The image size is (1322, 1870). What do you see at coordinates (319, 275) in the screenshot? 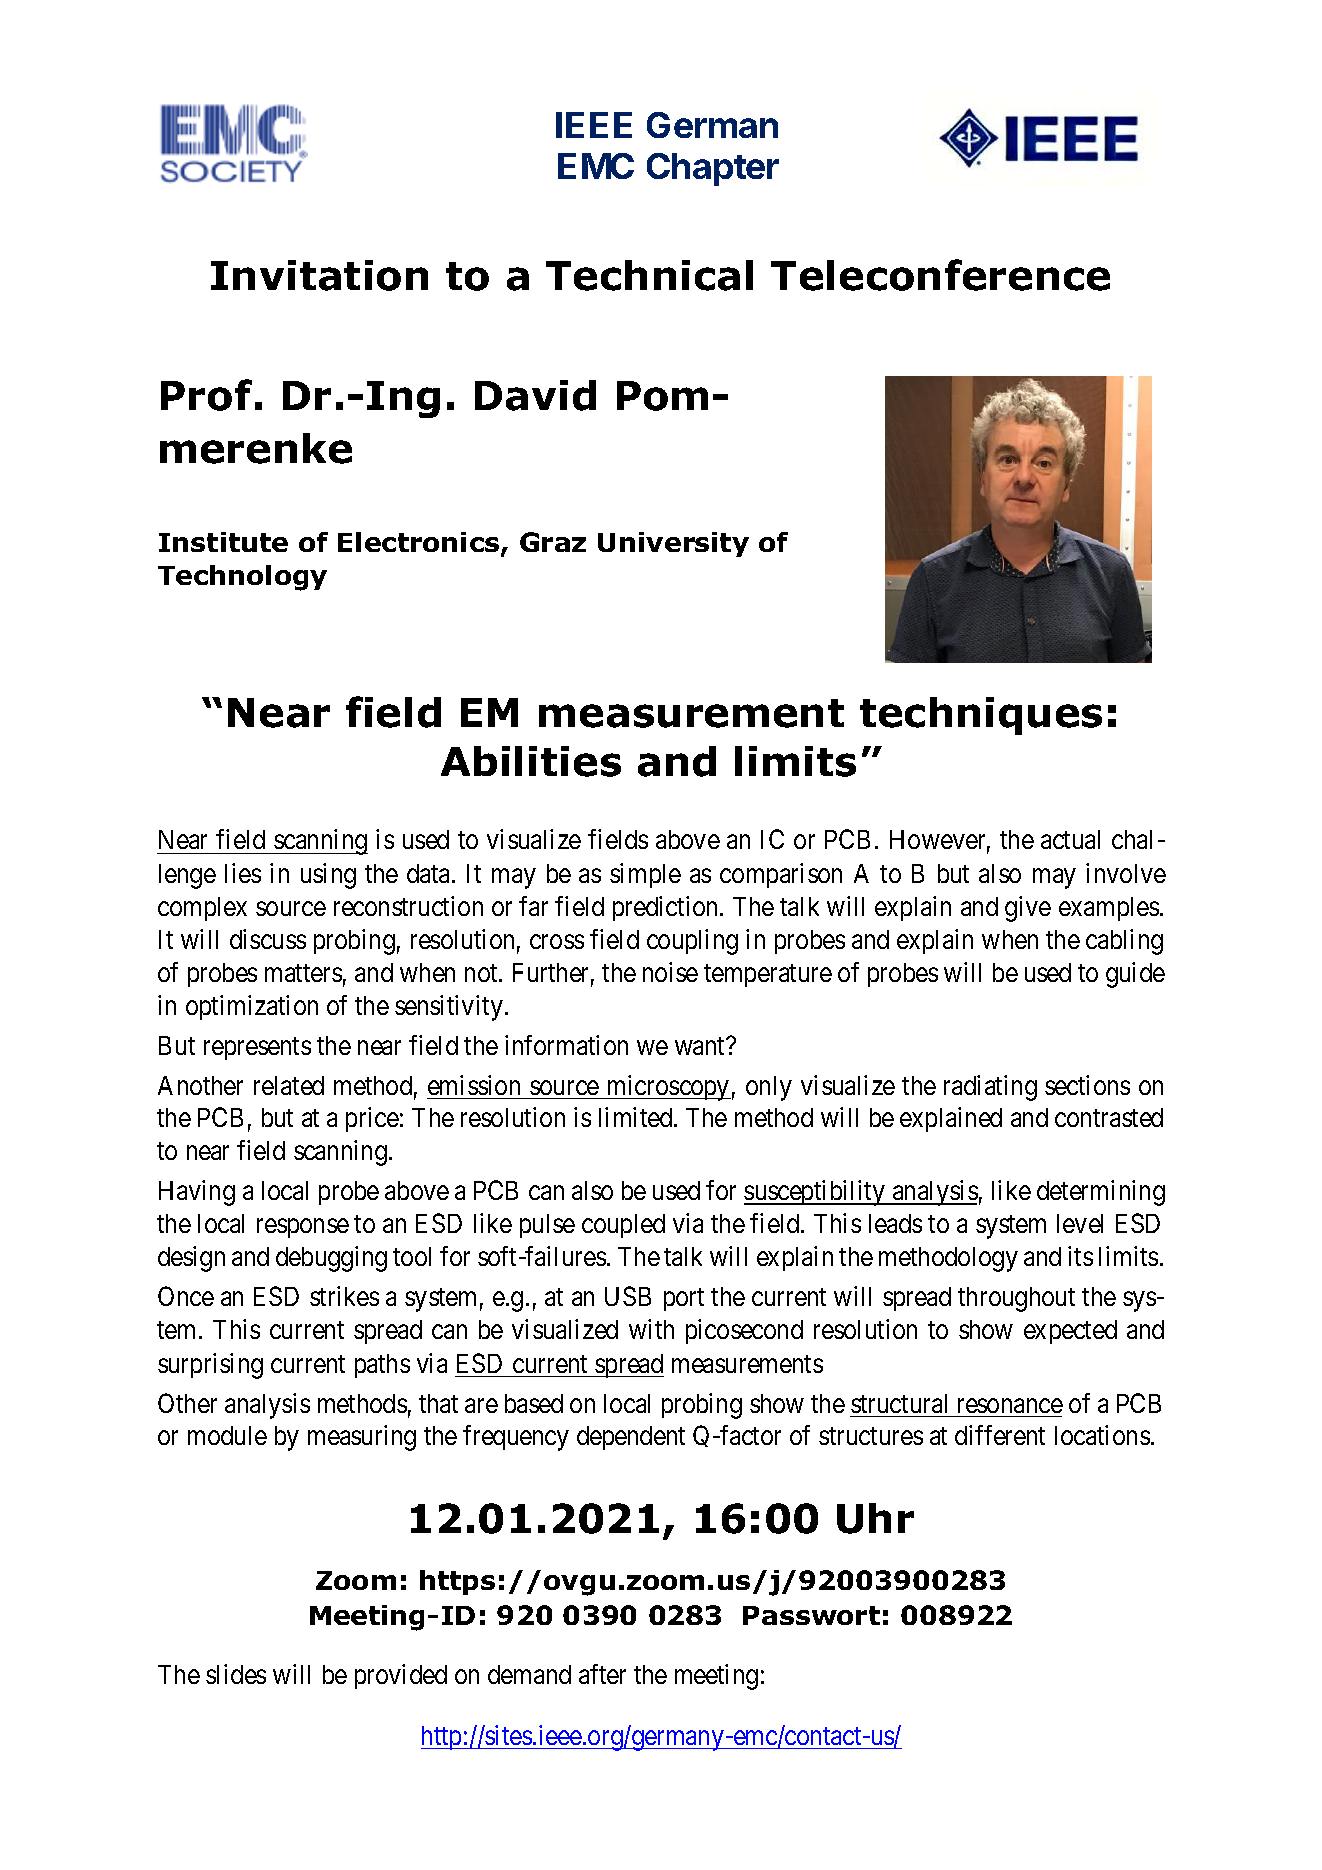
I see `Invitation` at bounding box center [319, 275].
